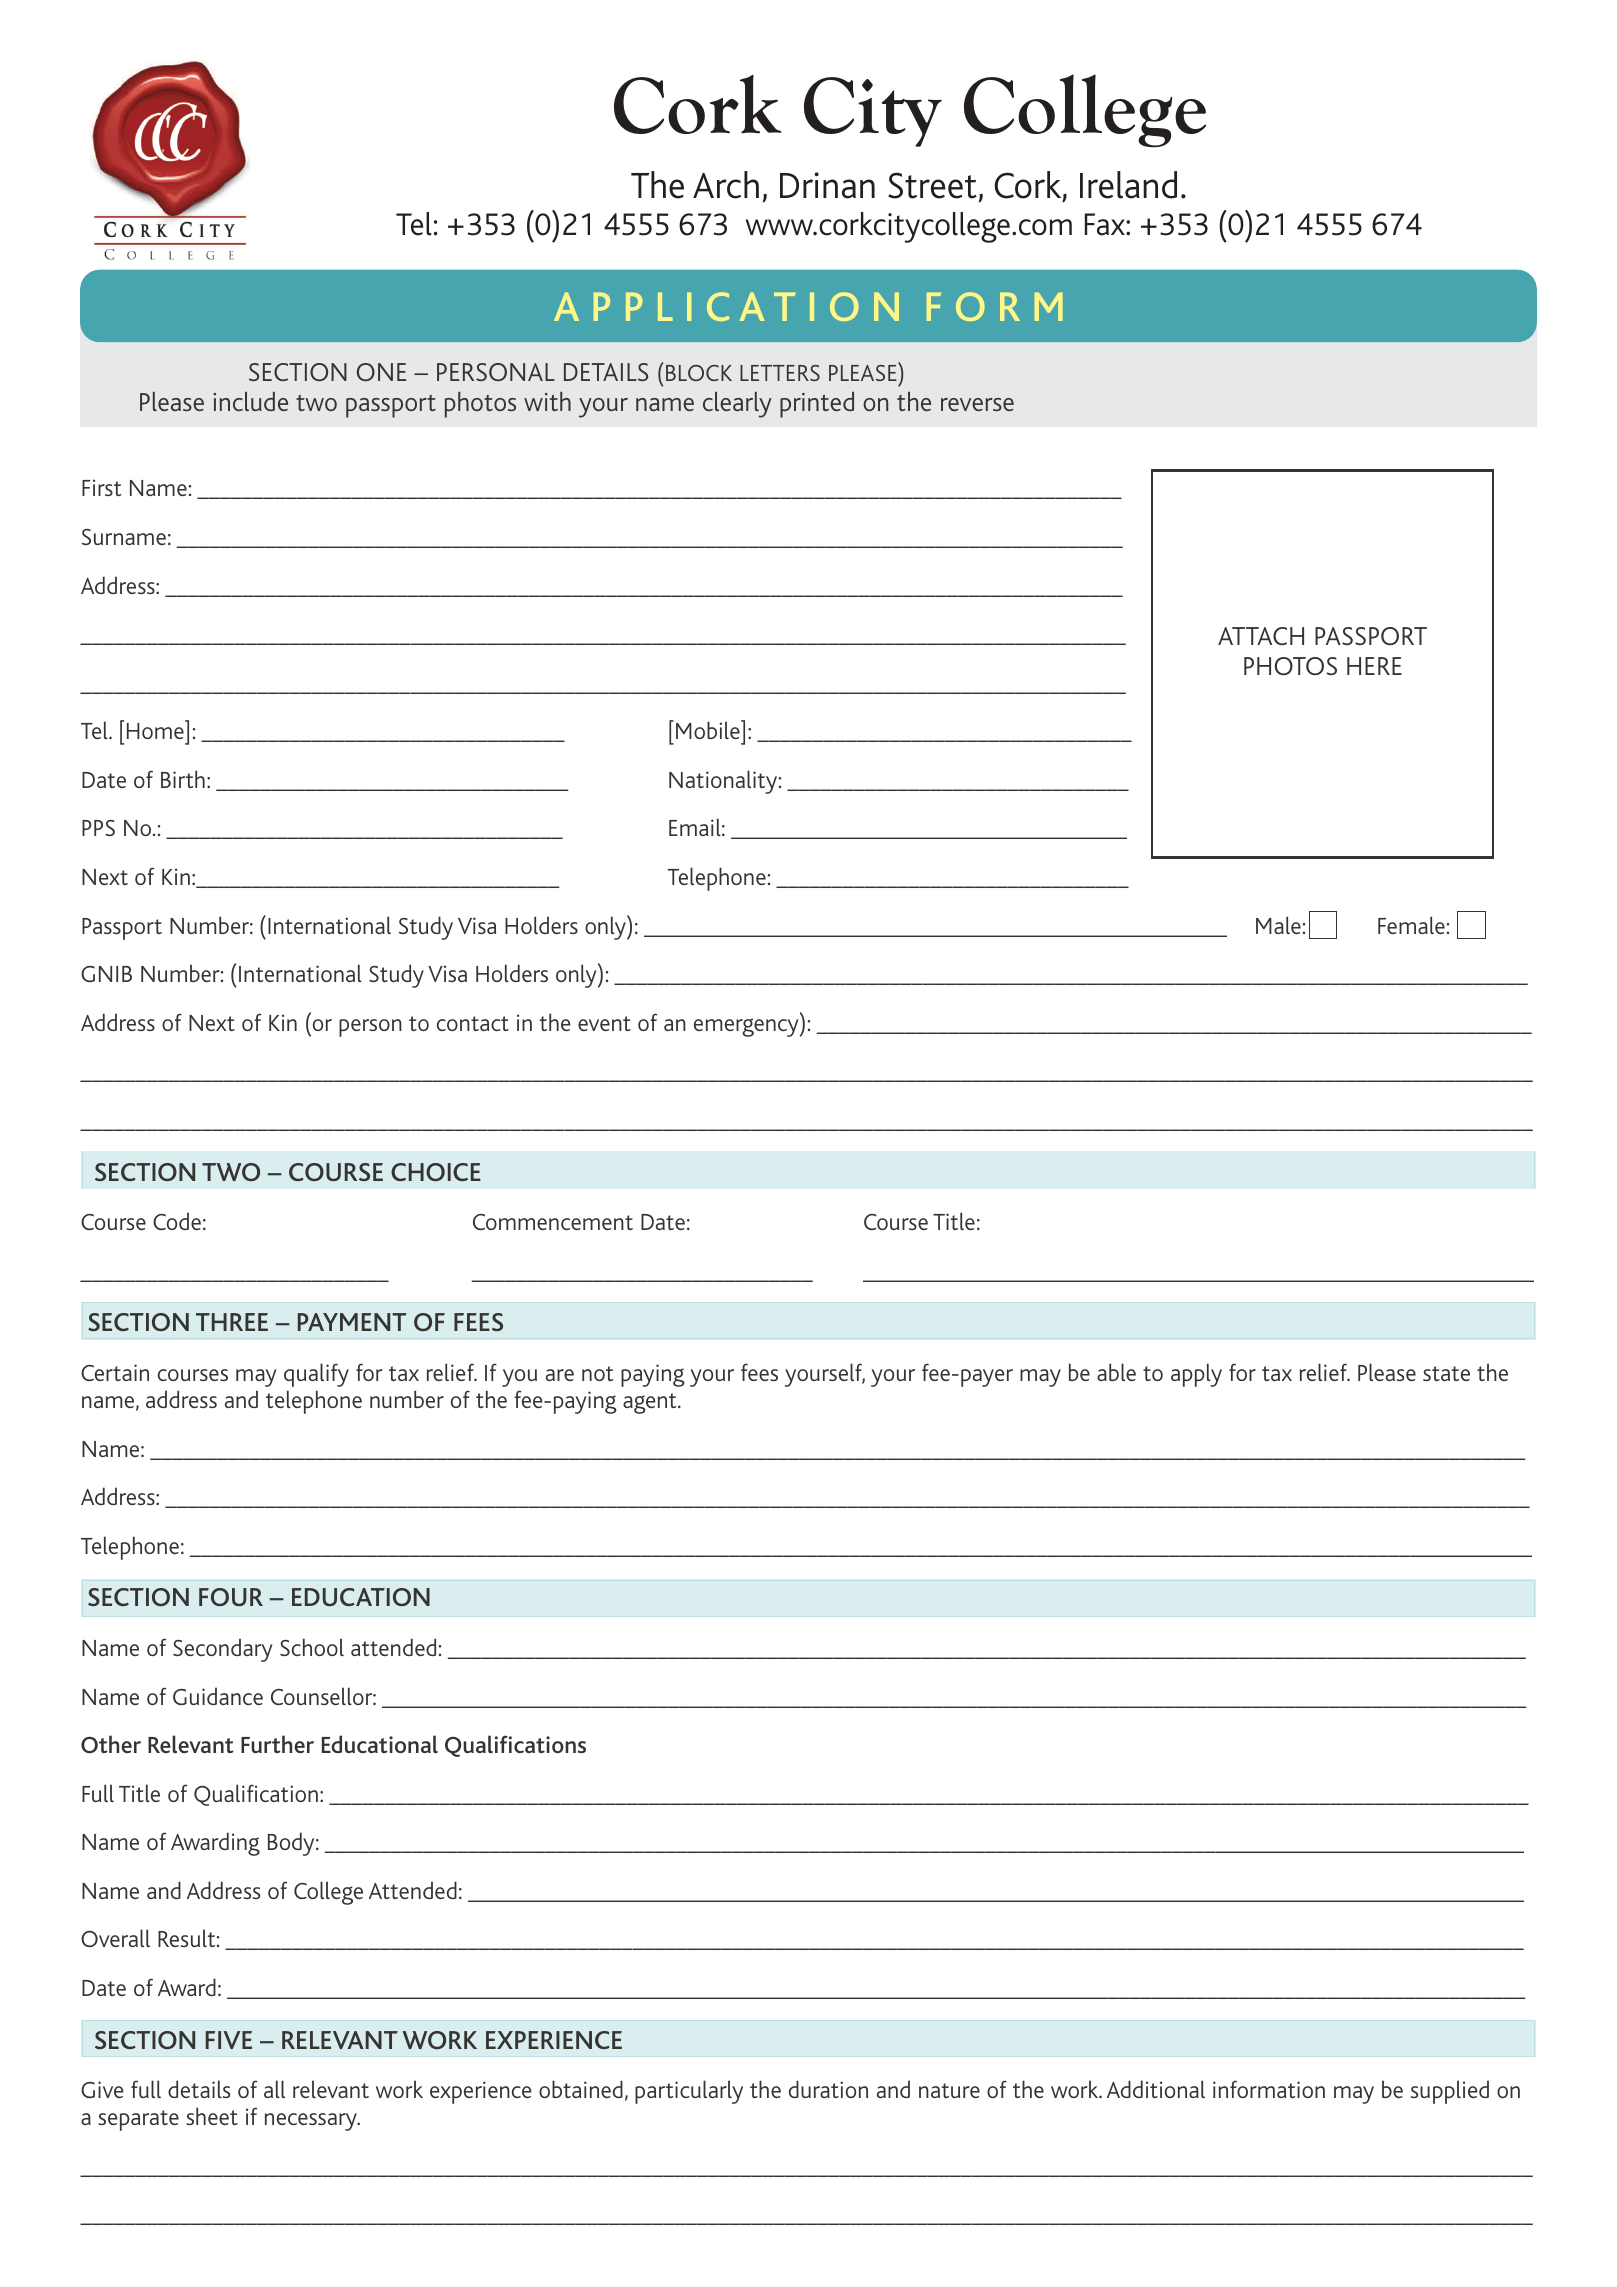 The width and height of the document is (1617, 2287). Describe the element at coordinates (828, 2089) in the document. I see `duration` at that location.
